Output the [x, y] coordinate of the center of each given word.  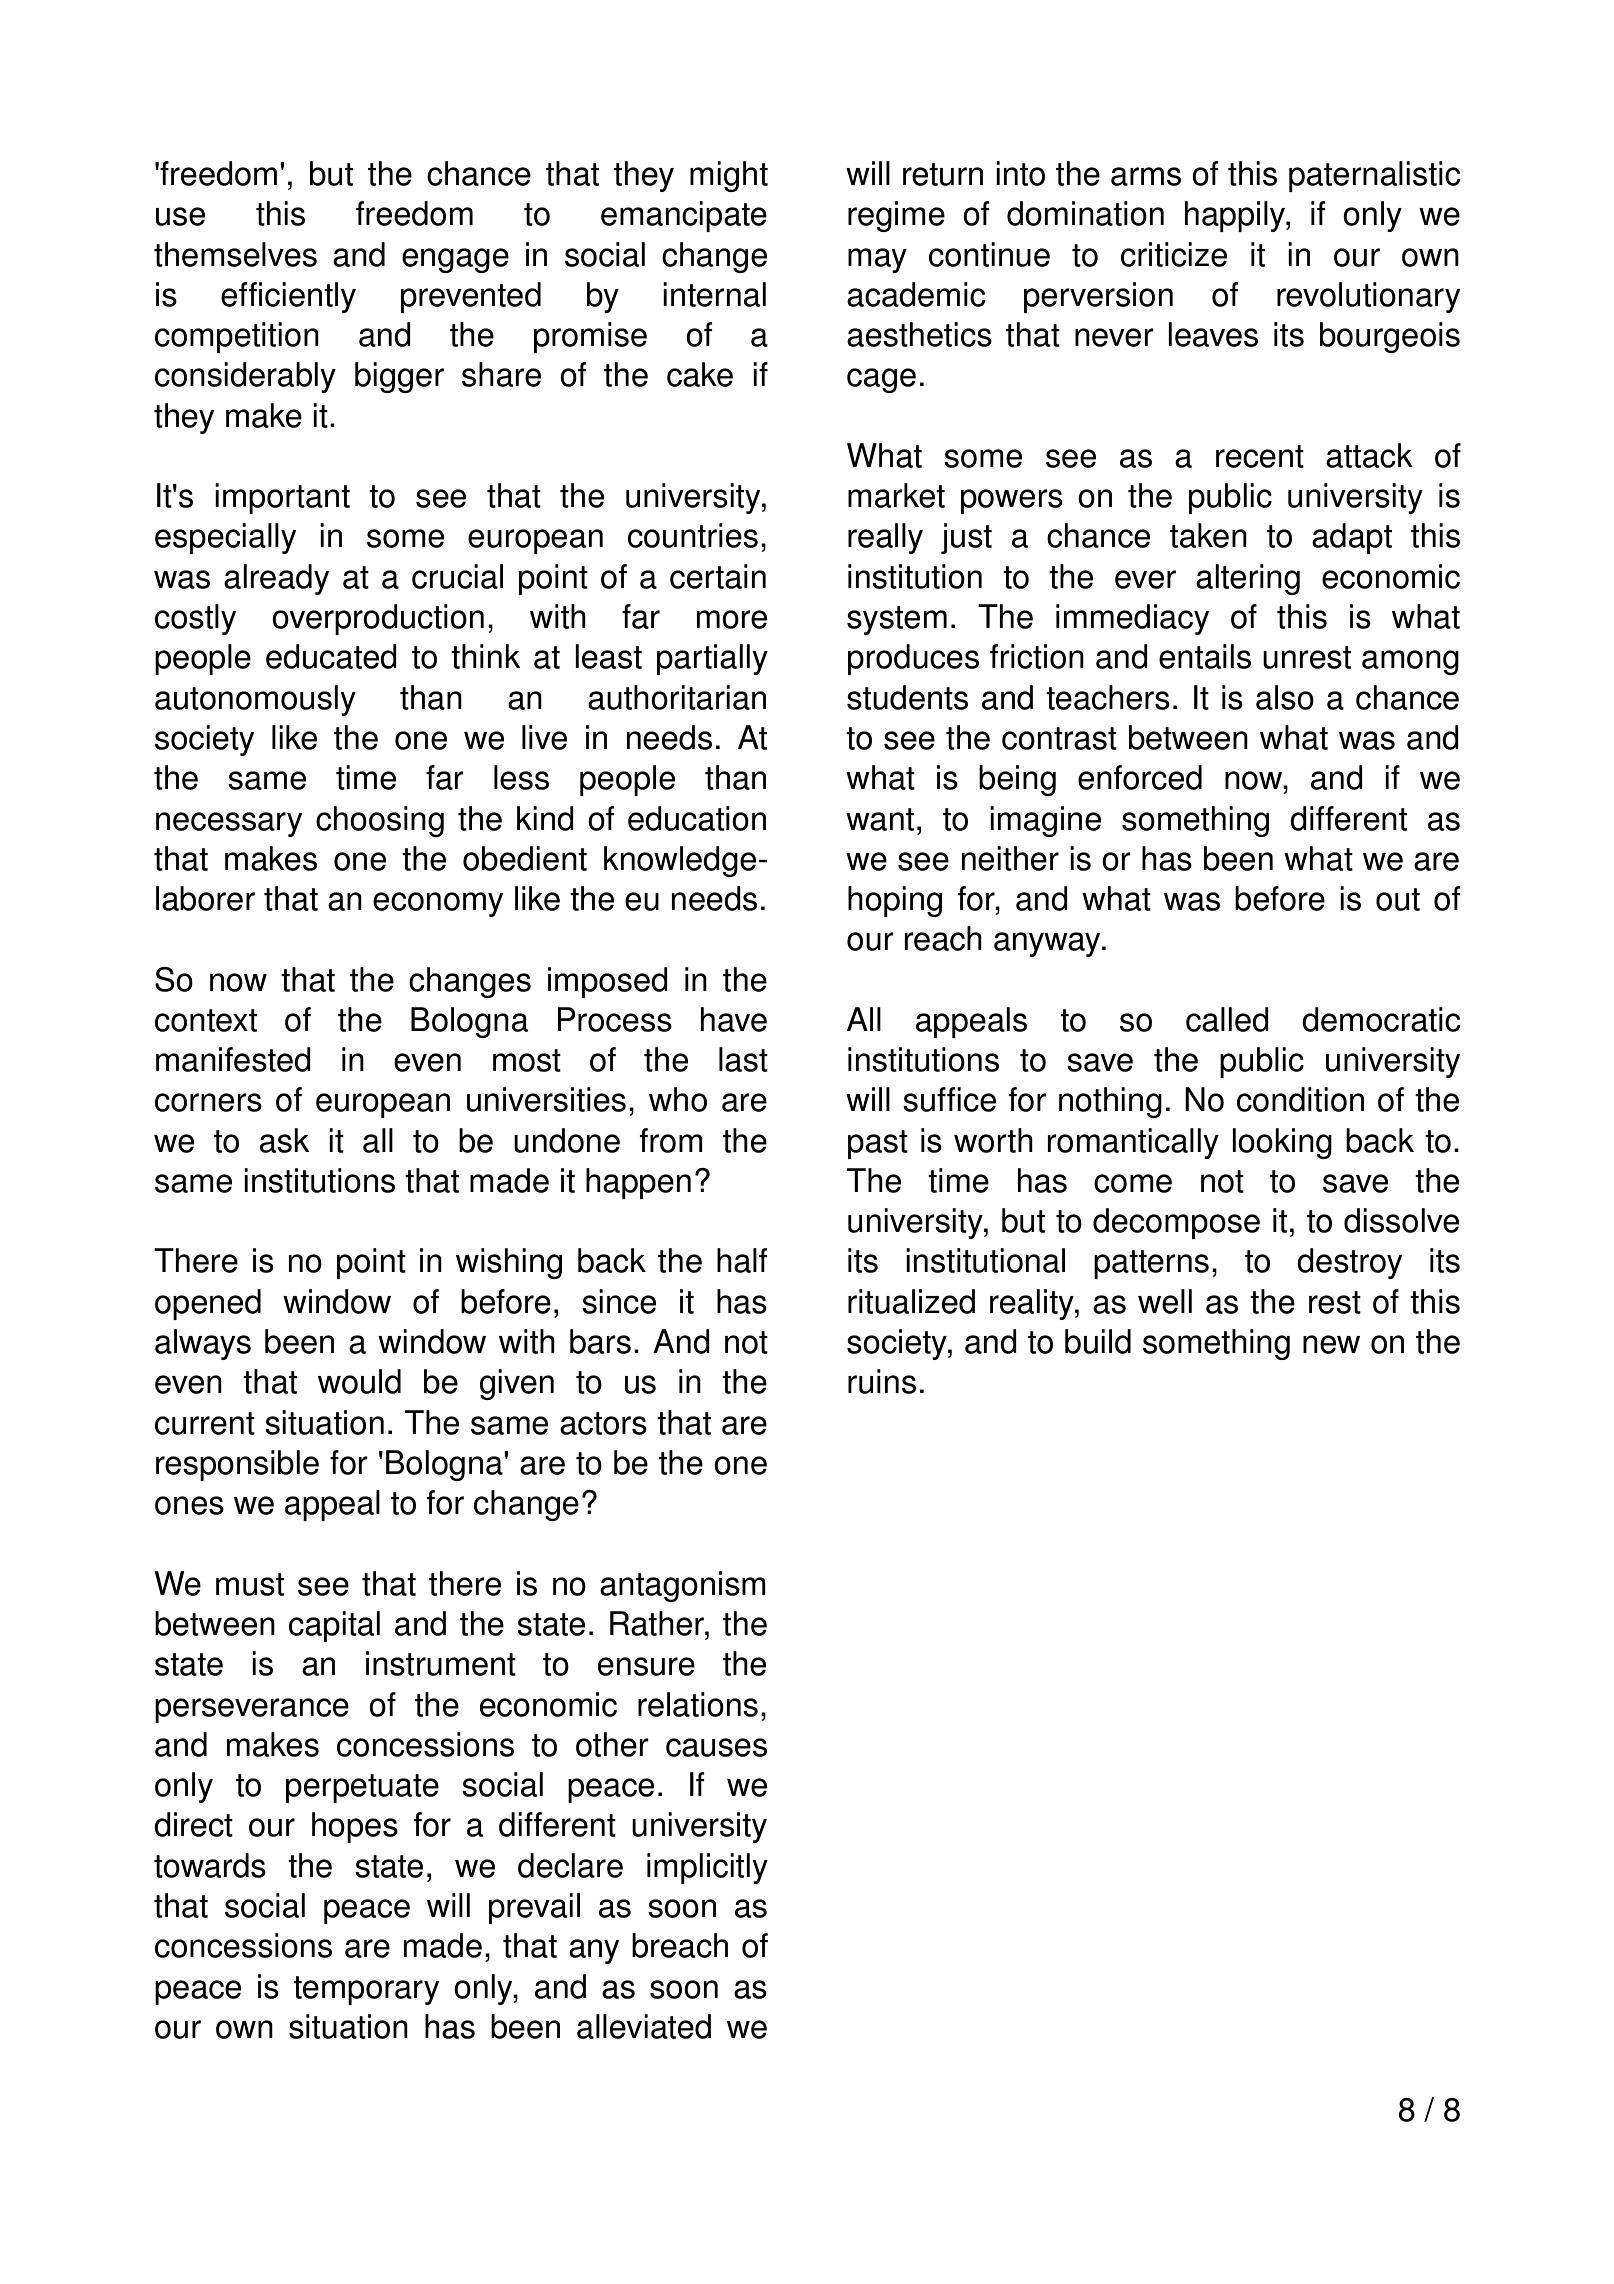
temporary [366, 1990]
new [1331, 1344]
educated [331, 656]
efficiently [288, 297]
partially [712, 659]
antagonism [683, 1586]
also [1285, 697]
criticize [1174, 254]
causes [716, 1747]
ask [284, 1140]
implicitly [707, 1868]
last [743, 1059]
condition [1300, 1099]
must [250, 1584]
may [877, 260]
